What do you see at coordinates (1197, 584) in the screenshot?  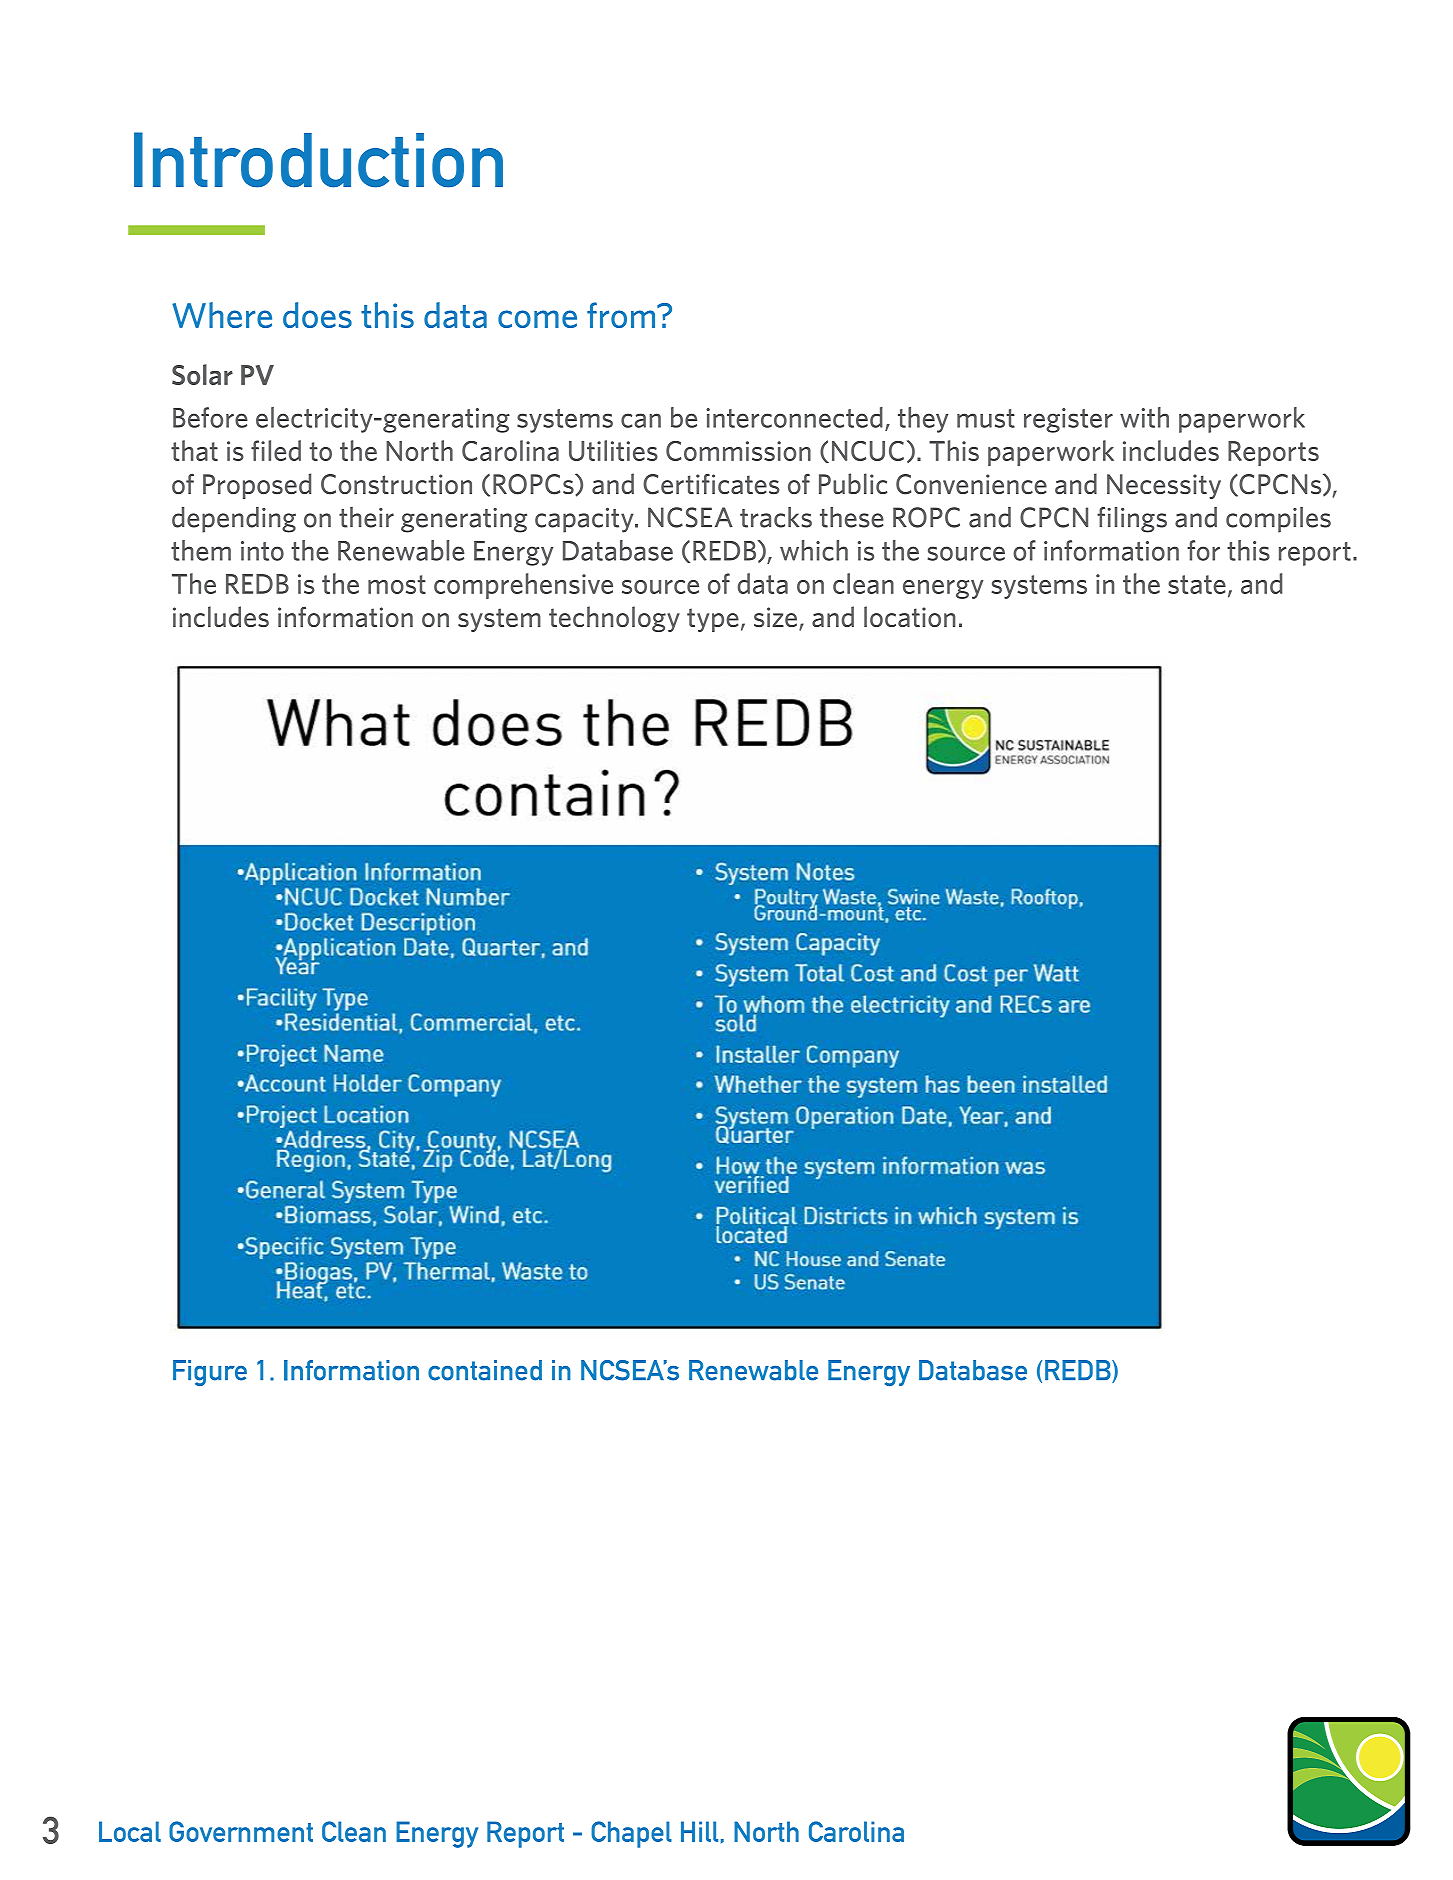 I see `state` at bounding box center [1197, 584].
